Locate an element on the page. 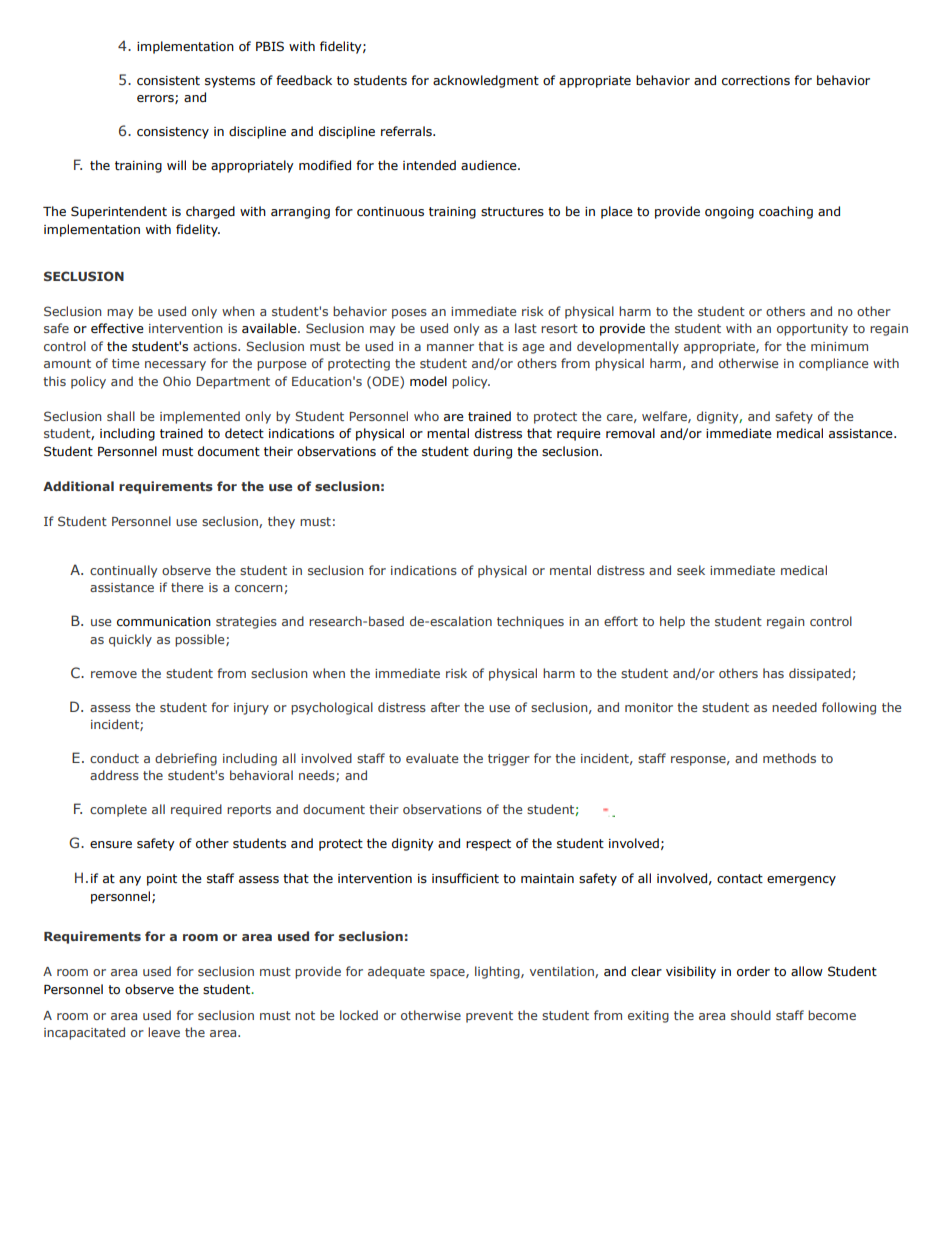 The height and width of the document is (1233, 952). shall is located at coordinates (121, 416).
